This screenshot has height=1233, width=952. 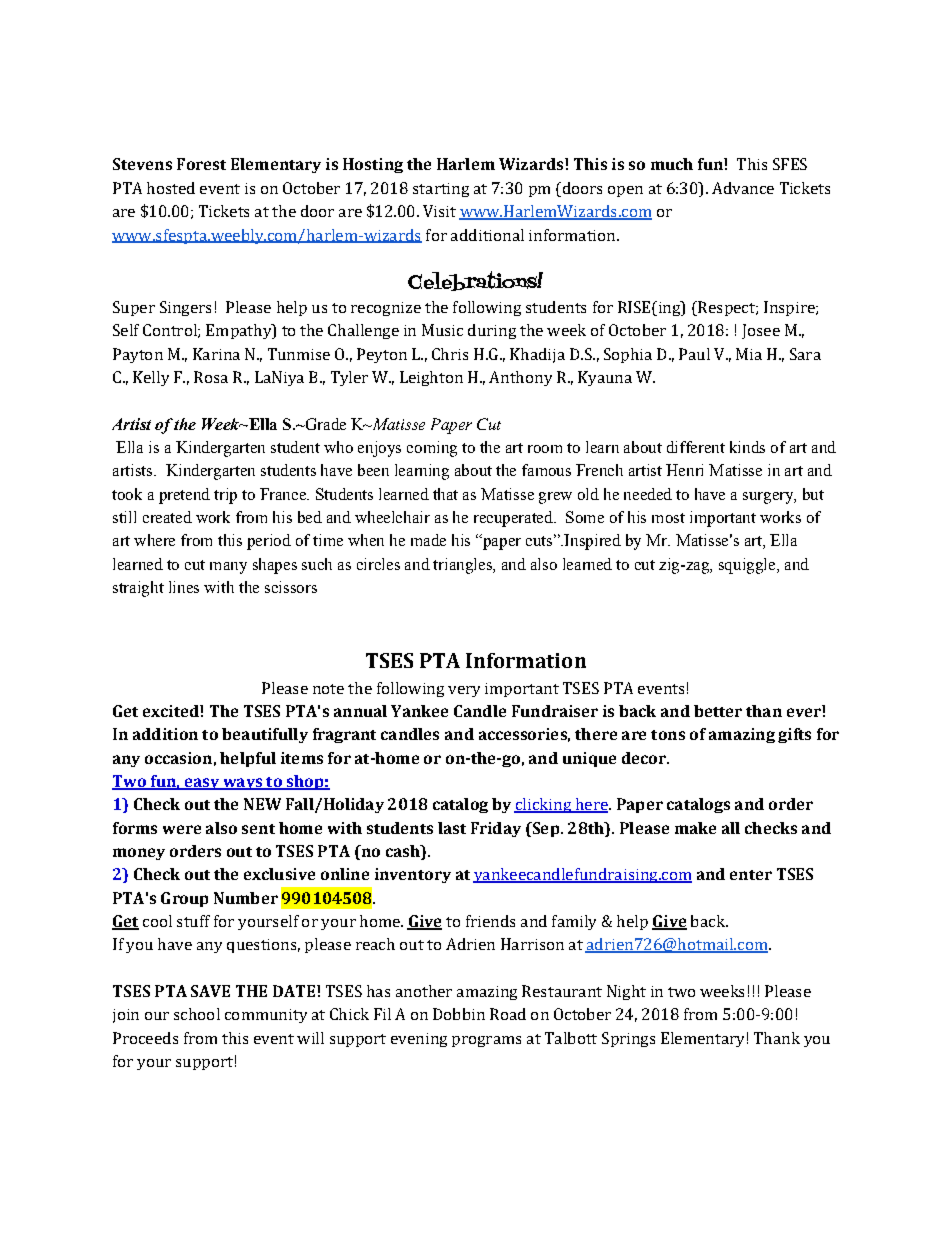 What do you see at coordinates (432, 449) in the screenshot?
I see `coming` at bounding box center [432, 449].
